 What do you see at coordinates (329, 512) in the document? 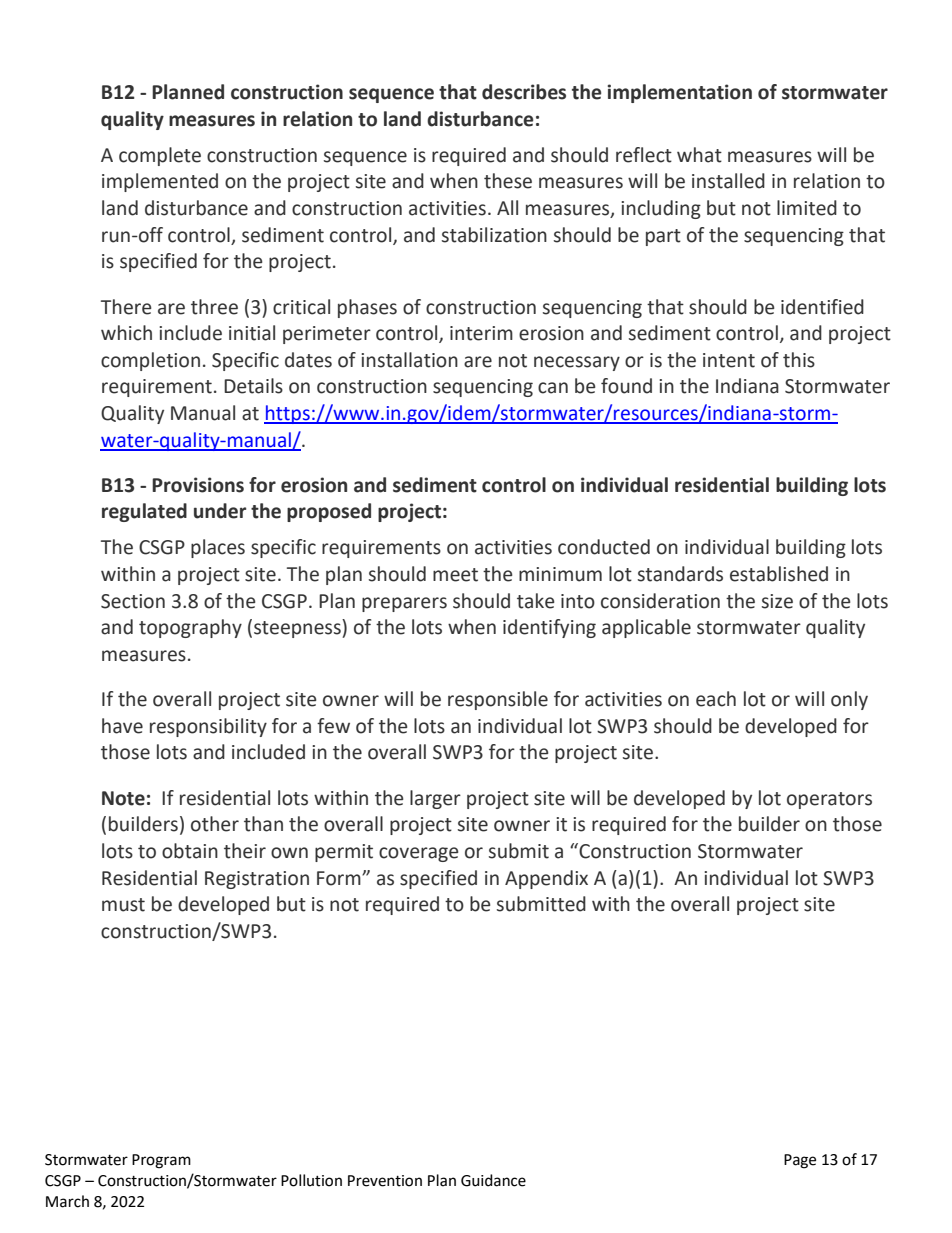
I see `proposed` at bounding box center [329, 512].
